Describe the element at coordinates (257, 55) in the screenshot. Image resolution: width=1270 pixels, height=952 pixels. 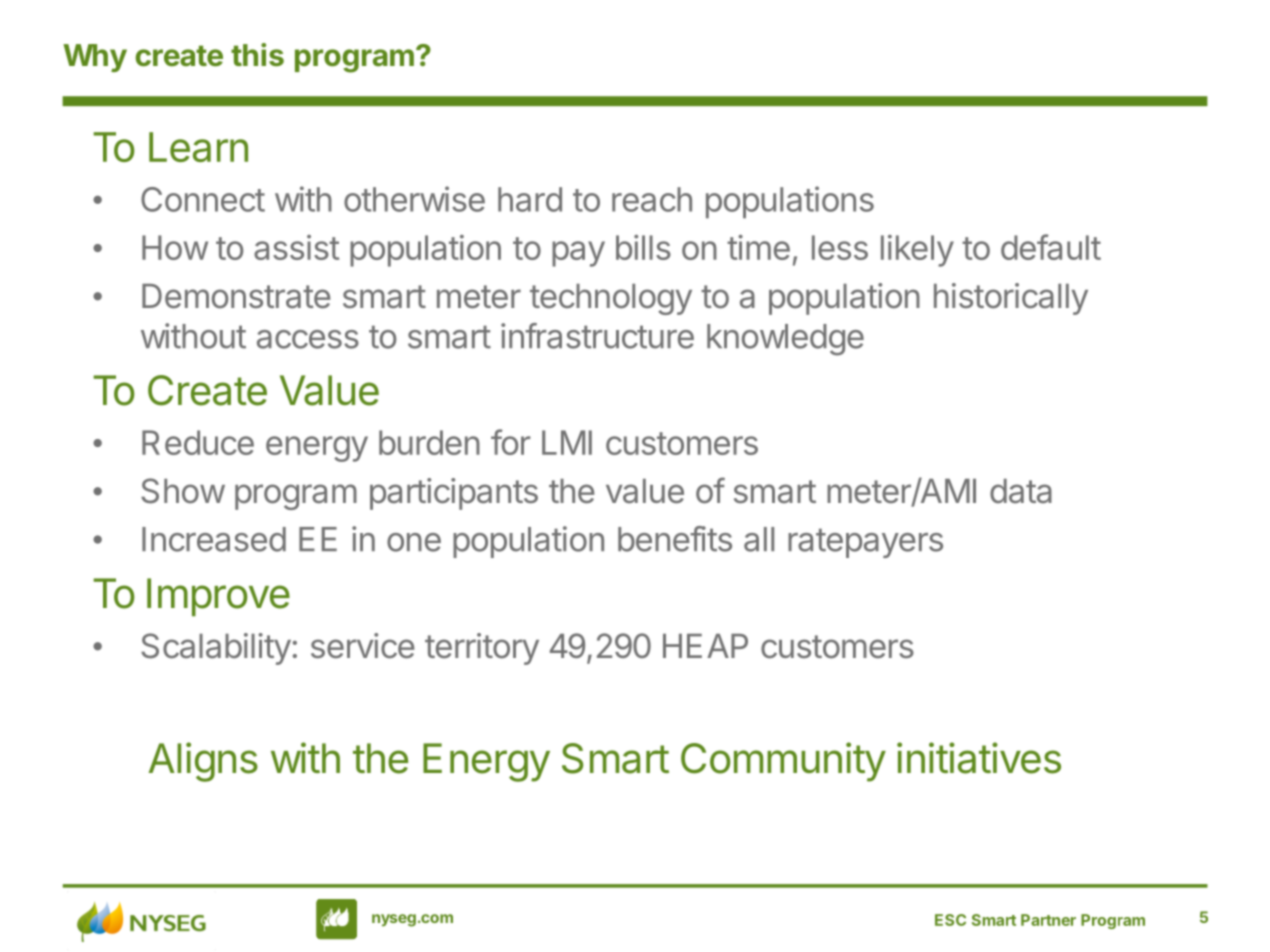
I see `this` at that location.
